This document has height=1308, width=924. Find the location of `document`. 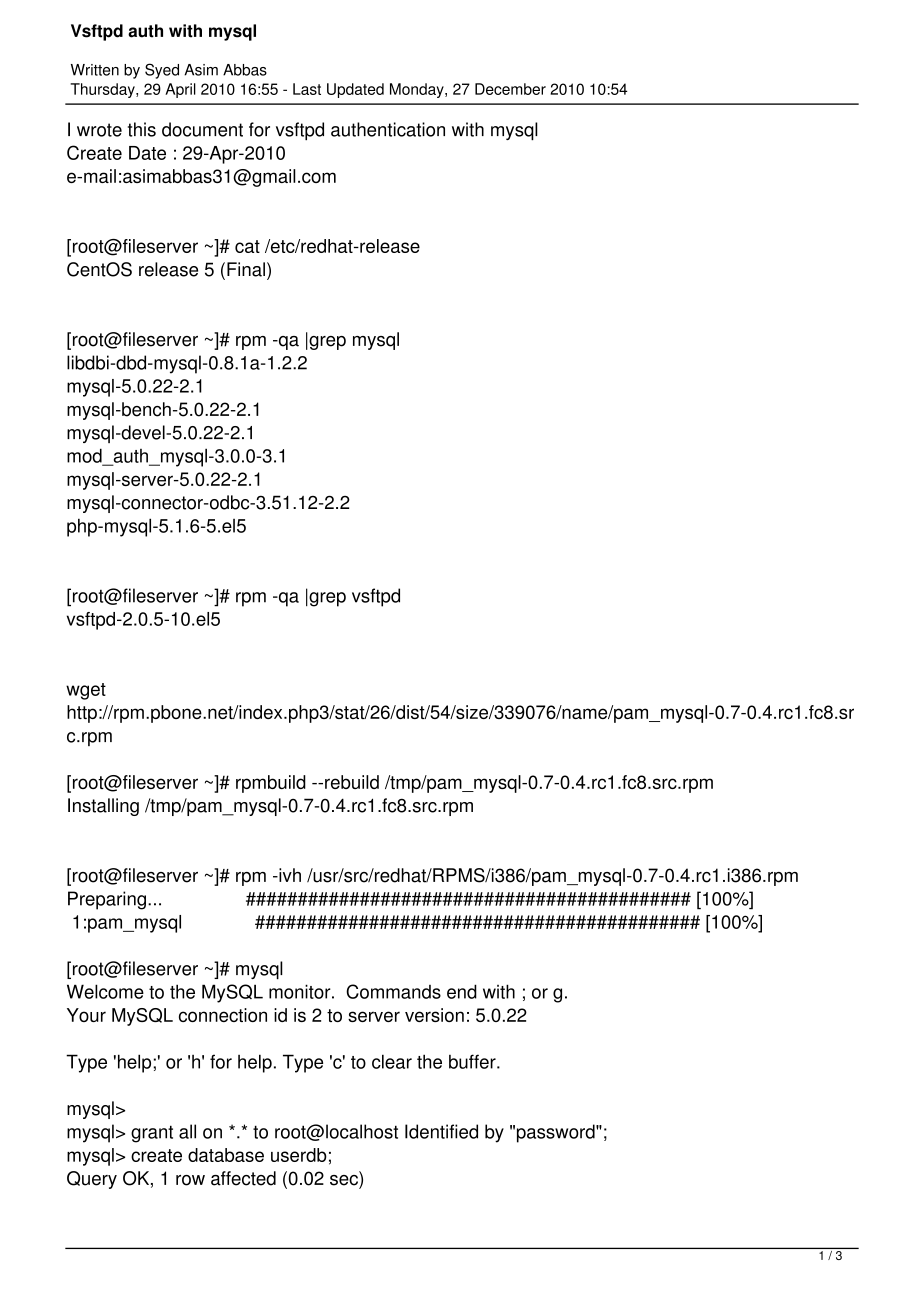

document is located at coordinates (202, 129).
